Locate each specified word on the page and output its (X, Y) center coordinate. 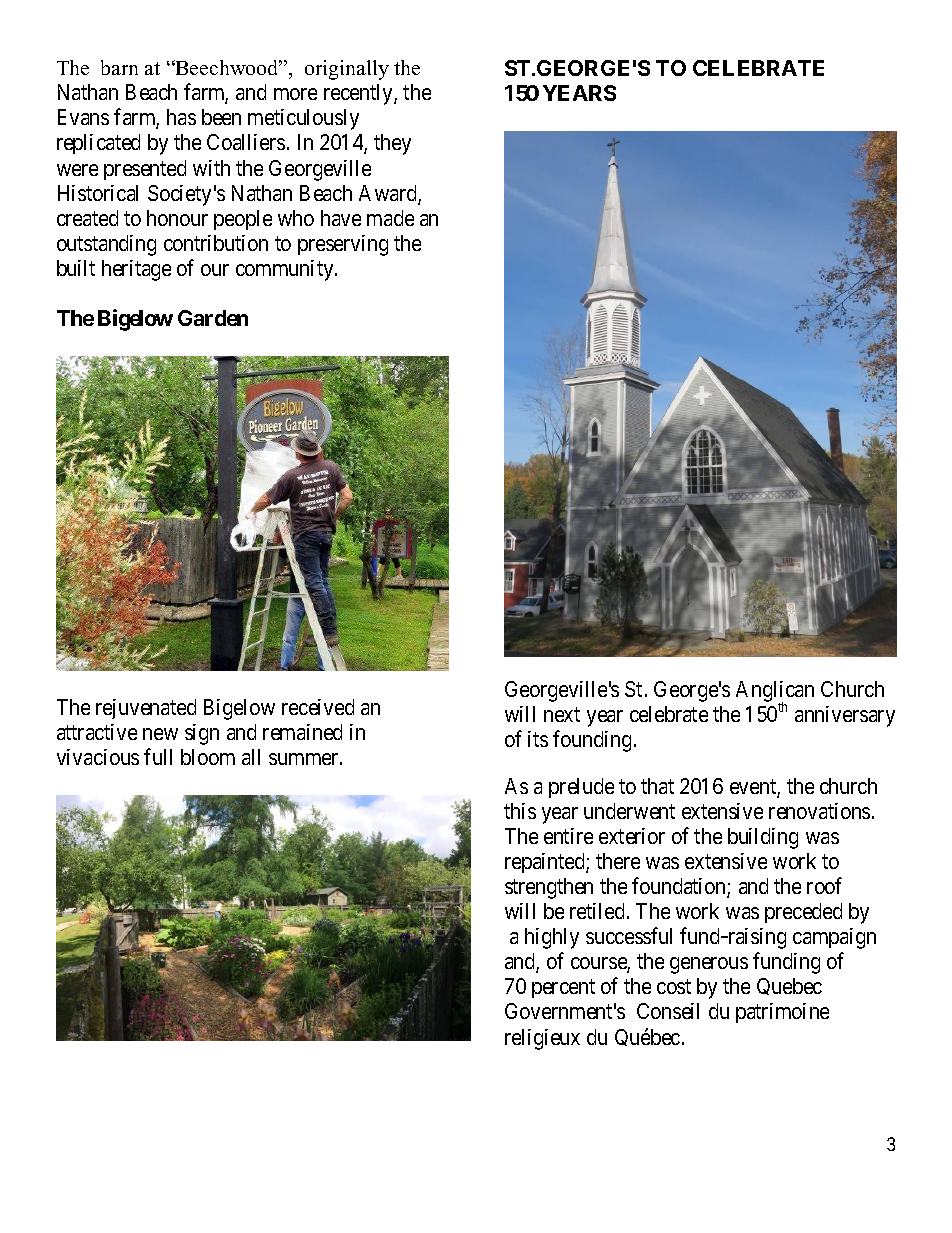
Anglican (775, 693)
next (562, 715)
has (181, 117)
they (392, 144)
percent (563, 989)
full (158, 756)
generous (709, 965)
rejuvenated (146, 709)
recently (359, 94)
